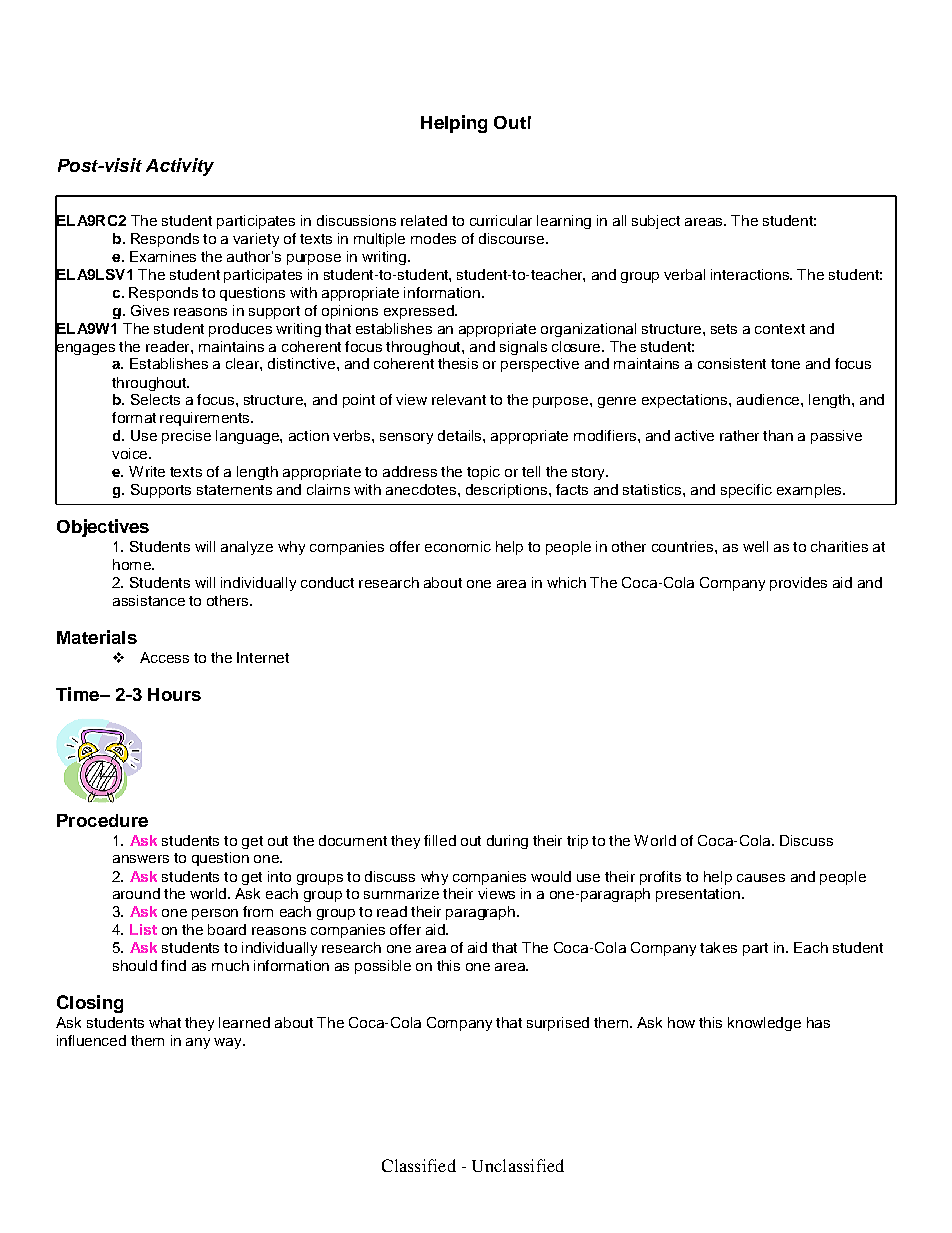  I want to click on what, so click(165, 1022).
